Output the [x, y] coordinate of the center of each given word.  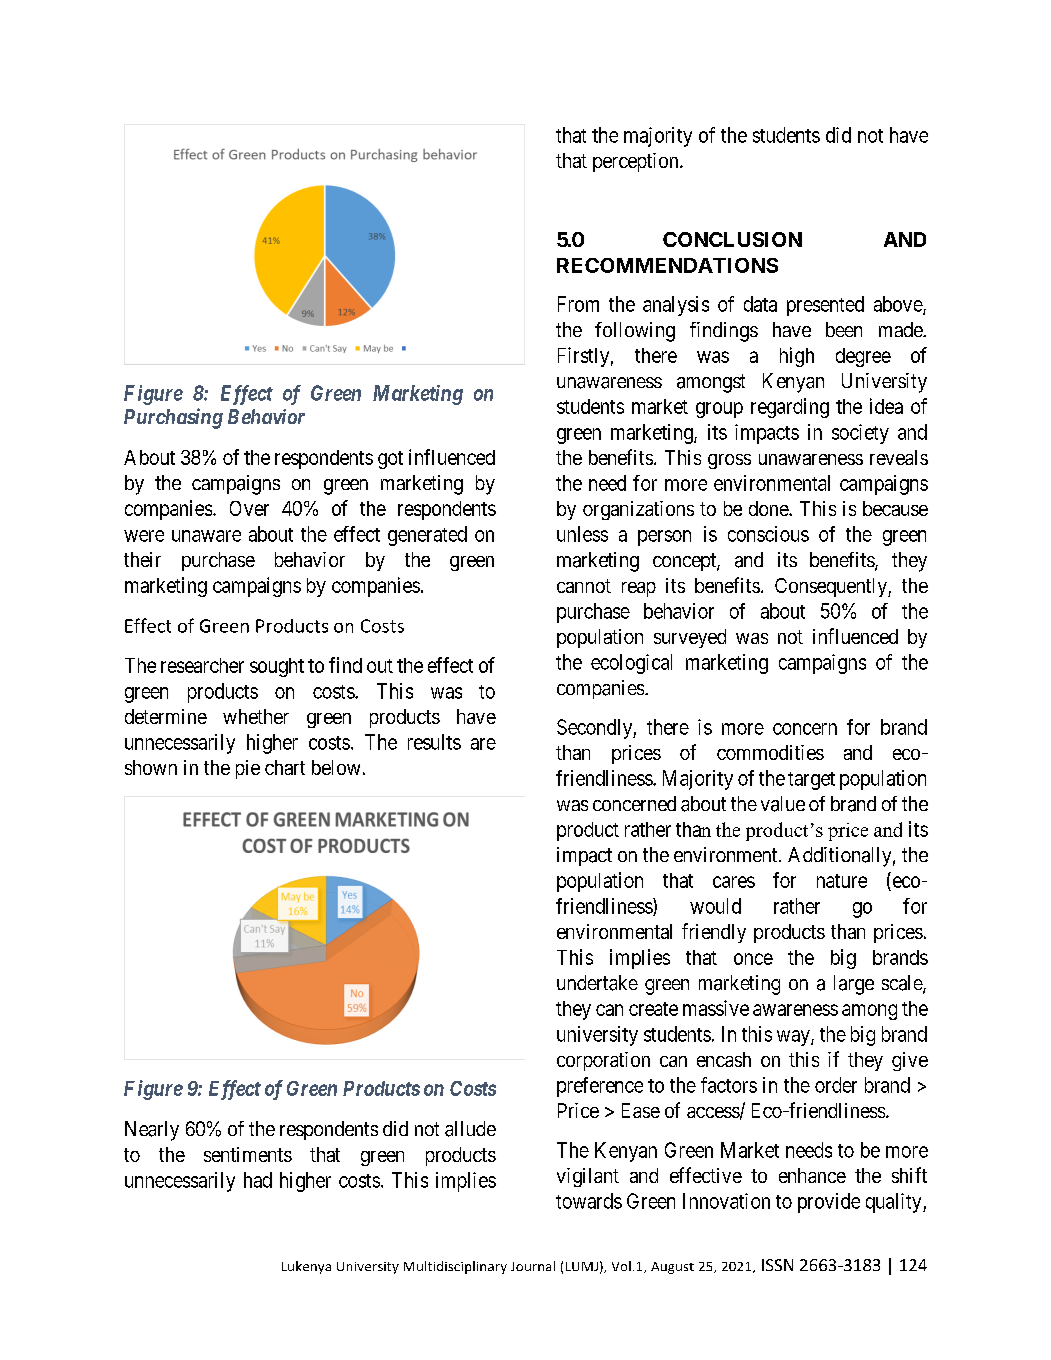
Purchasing [173, 418]
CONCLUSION [732, 239]
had [258, 1180]
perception [637, 162]
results [434, 742]
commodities [770, 752]
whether [256, 716]
